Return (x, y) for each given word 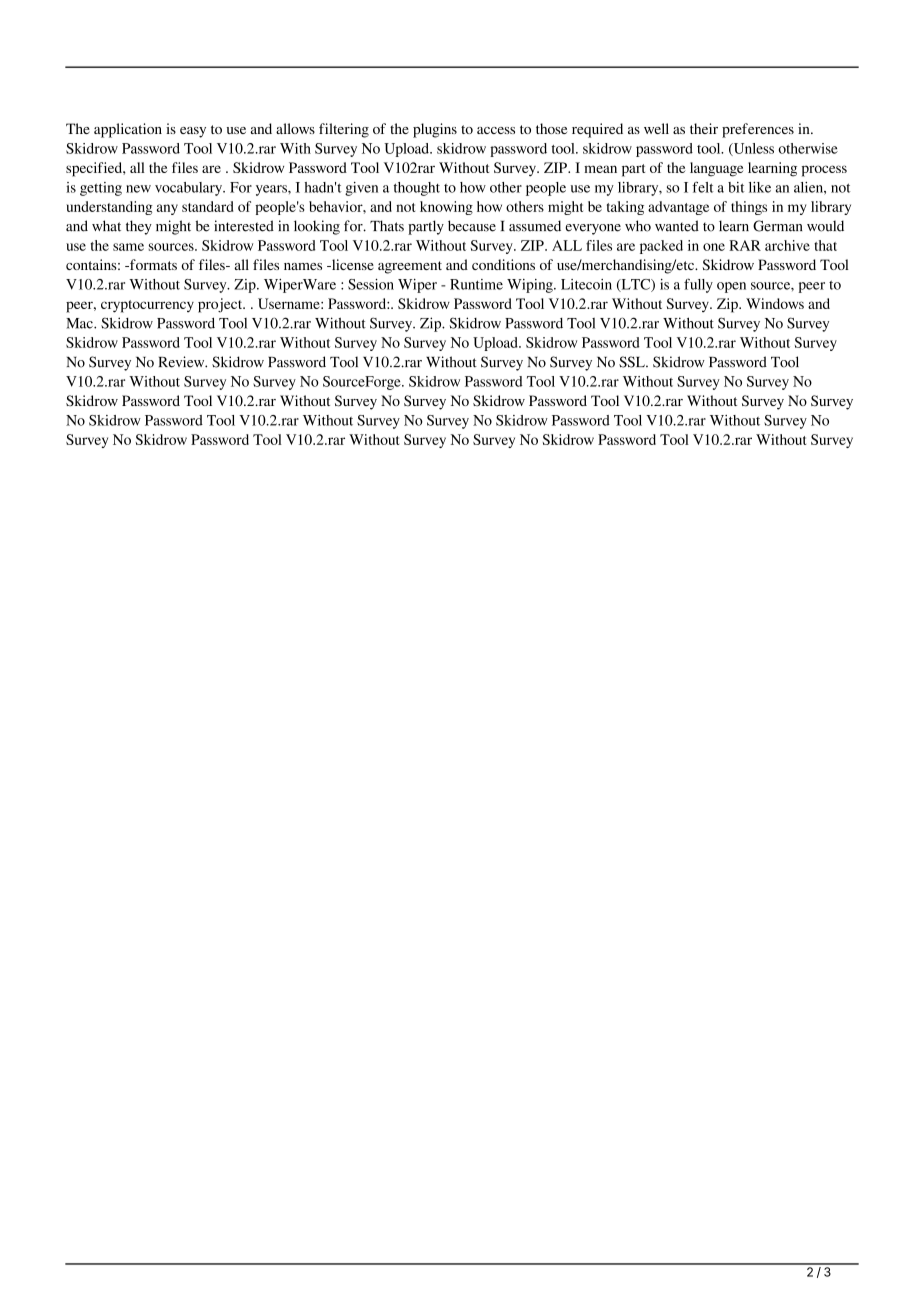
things (749, 208)
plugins (435, 130)
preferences (758, 130)
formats (152, 264)
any (167, 209)
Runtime (476, 284)
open (731, 287)
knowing (446, 208)
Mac (80, 323)
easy (193, 132)
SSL (633, 362)
